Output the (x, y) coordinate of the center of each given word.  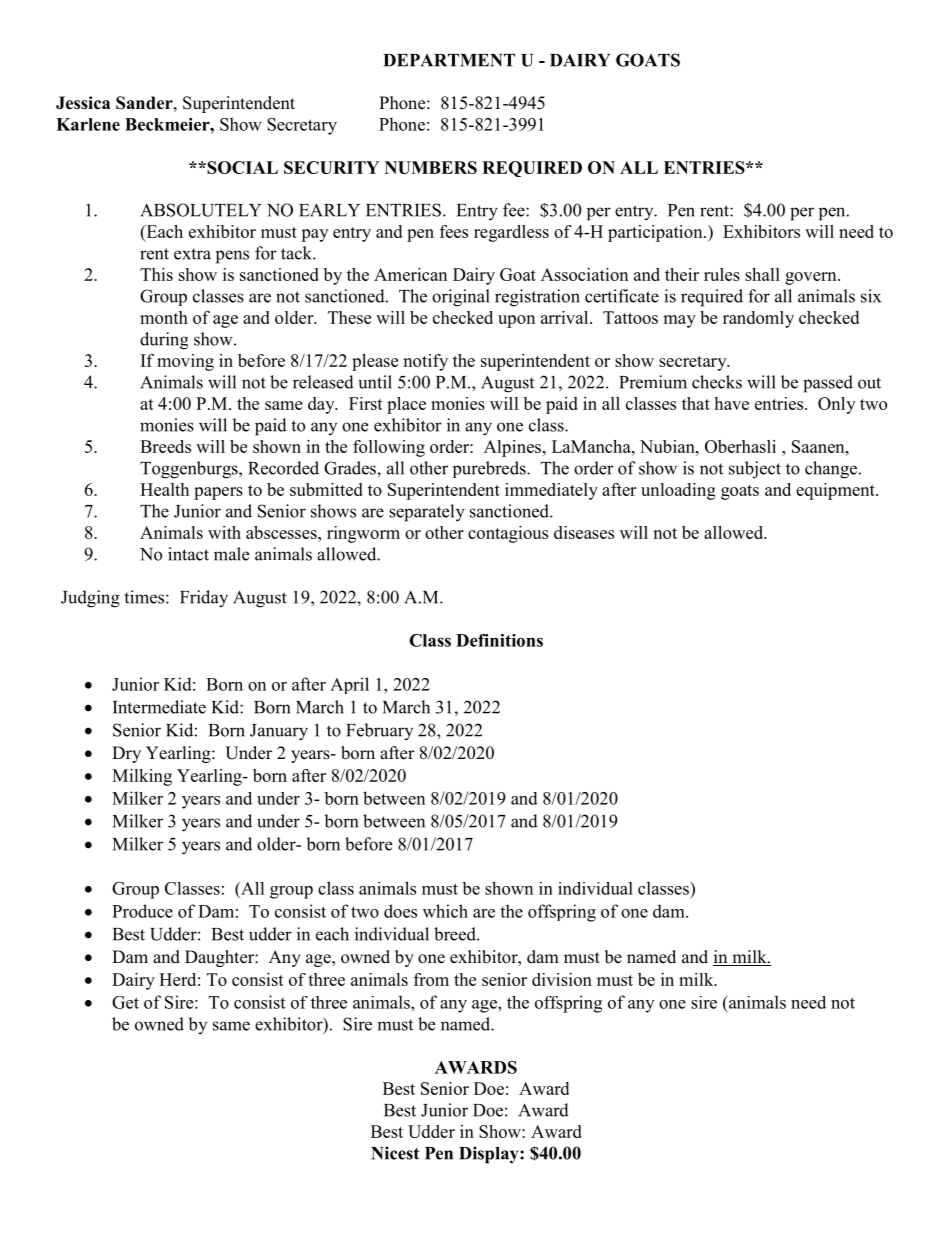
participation (656, 233)
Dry (126, 754)
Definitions (499, 640)
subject (755, 470)
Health (164, 489)
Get (125, 1002)
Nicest (395, 1153)
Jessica (83, 103)
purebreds (490, 469)
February (379, 731)
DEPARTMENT (449, 60)
